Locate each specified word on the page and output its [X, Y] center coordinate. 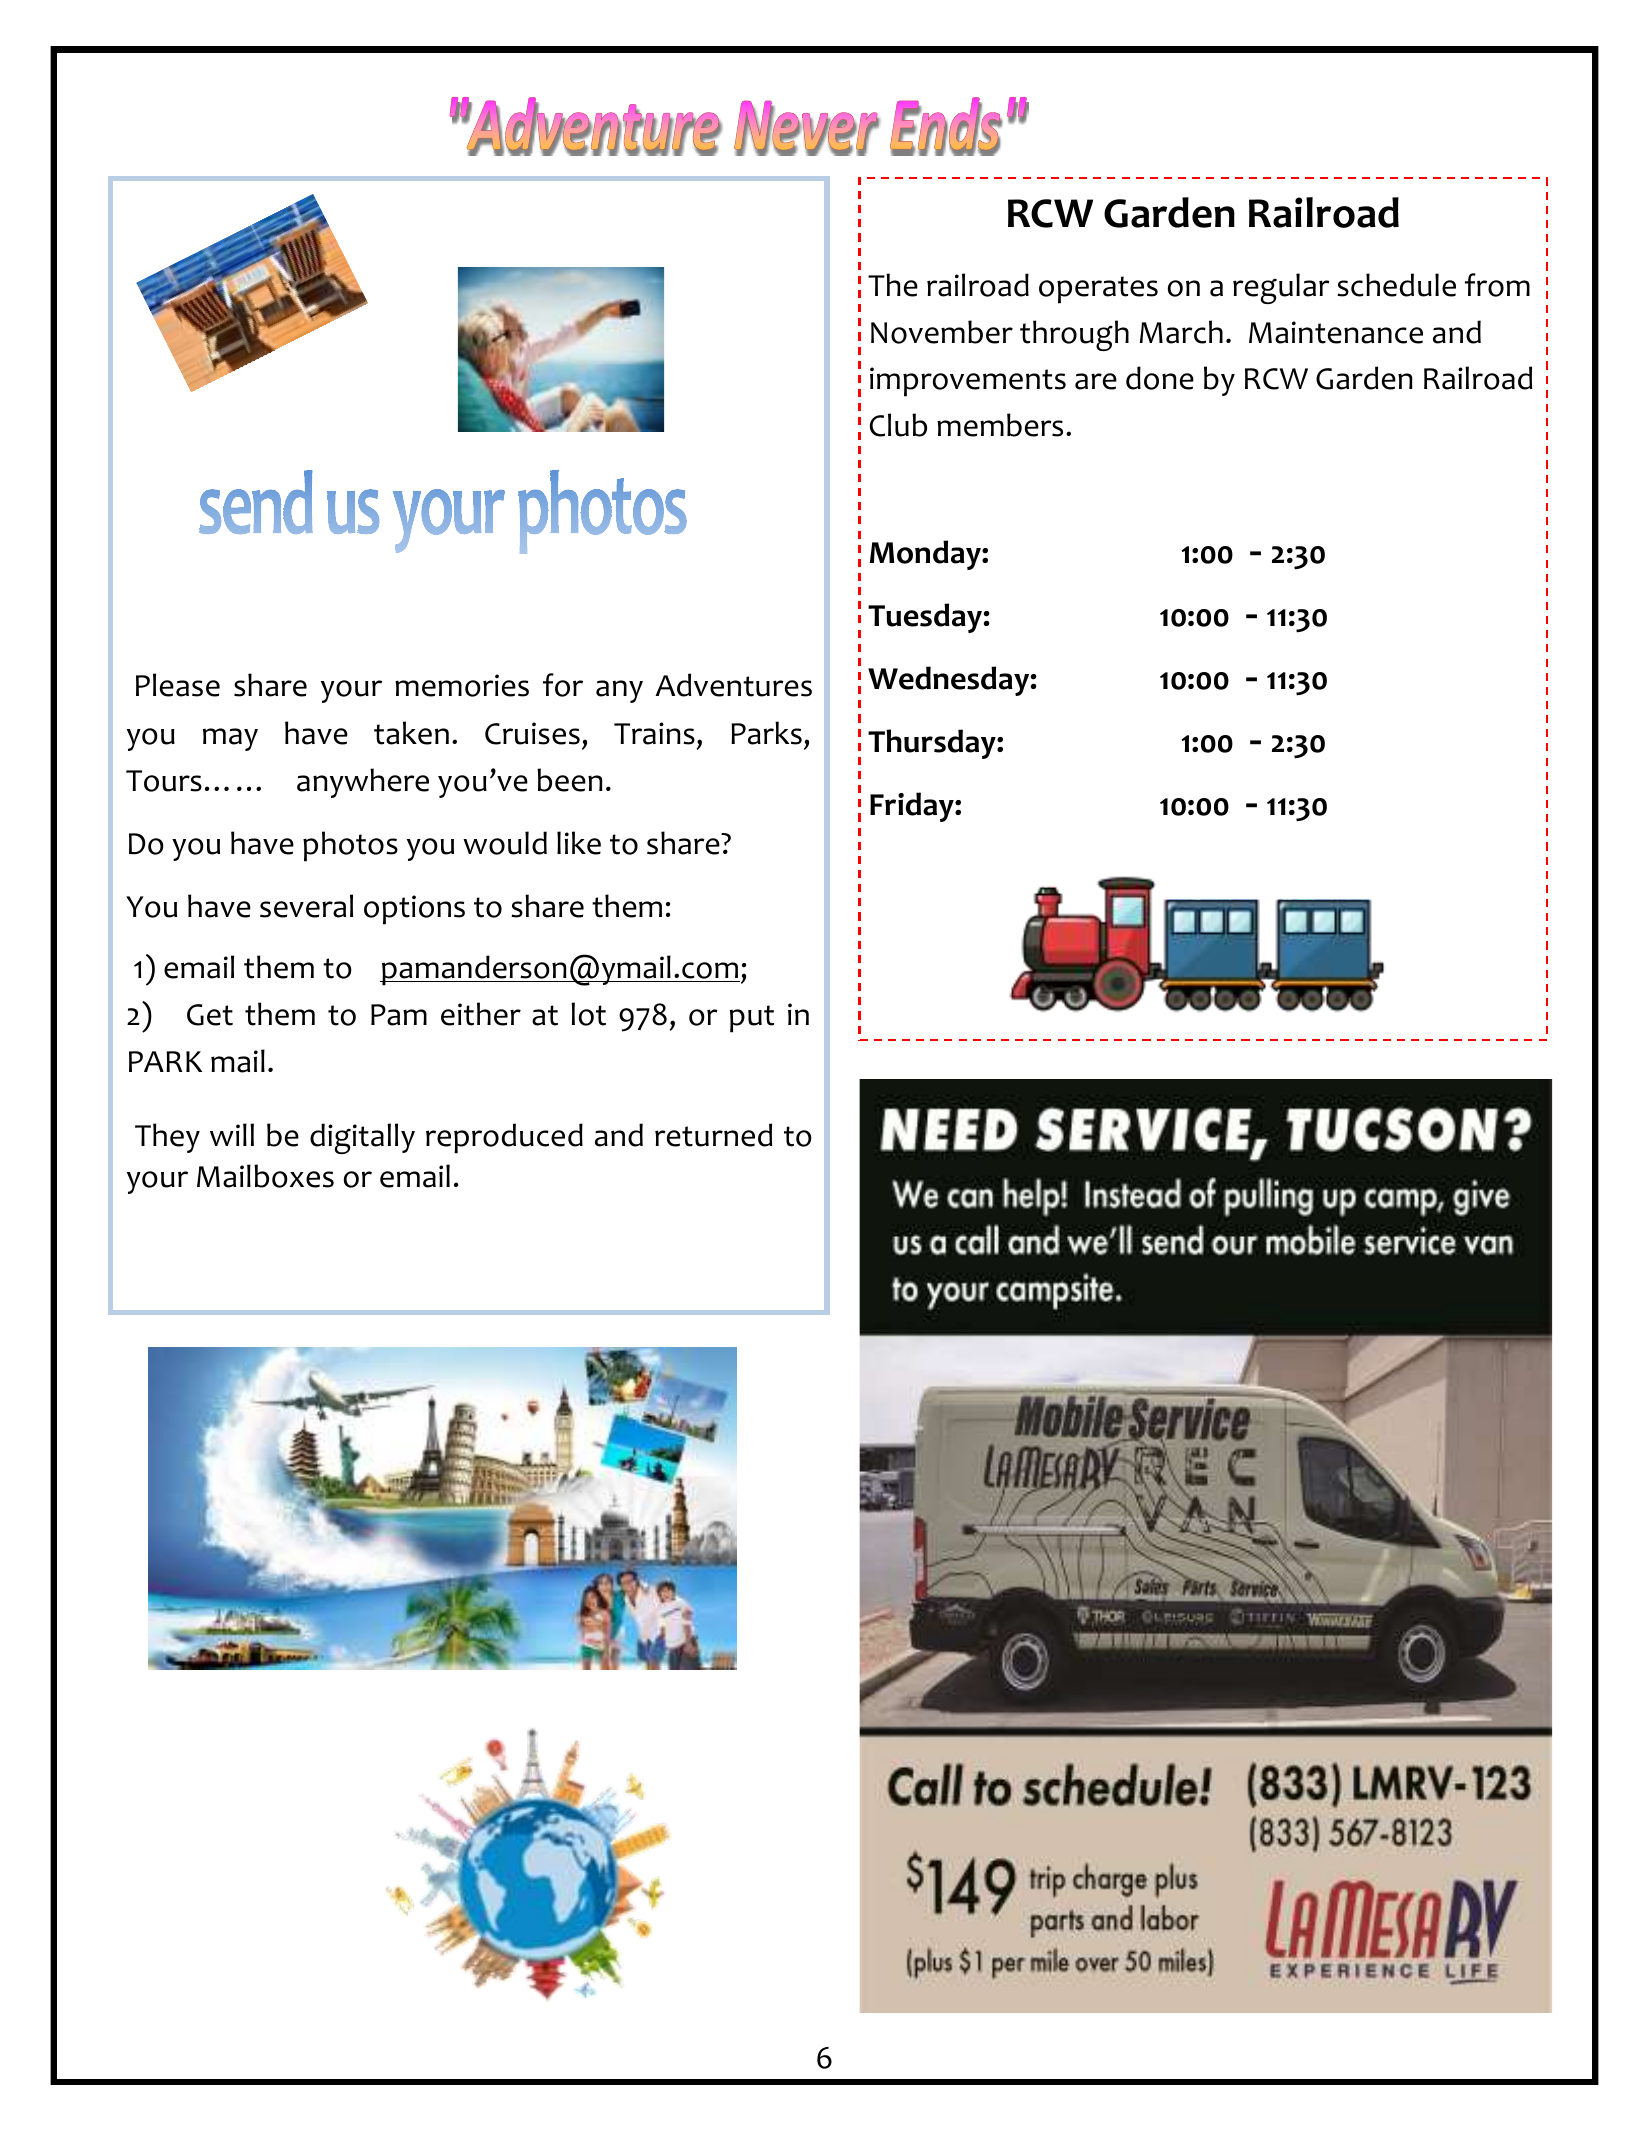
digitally [362, 1138]
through [1074, 335]
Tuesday [925, 618]
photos [350, 846]
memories [462, 685]
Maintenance [1336, 332]
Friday [913, 807]
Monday [926, 555]
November [942, 332]
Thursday [933, 744]
